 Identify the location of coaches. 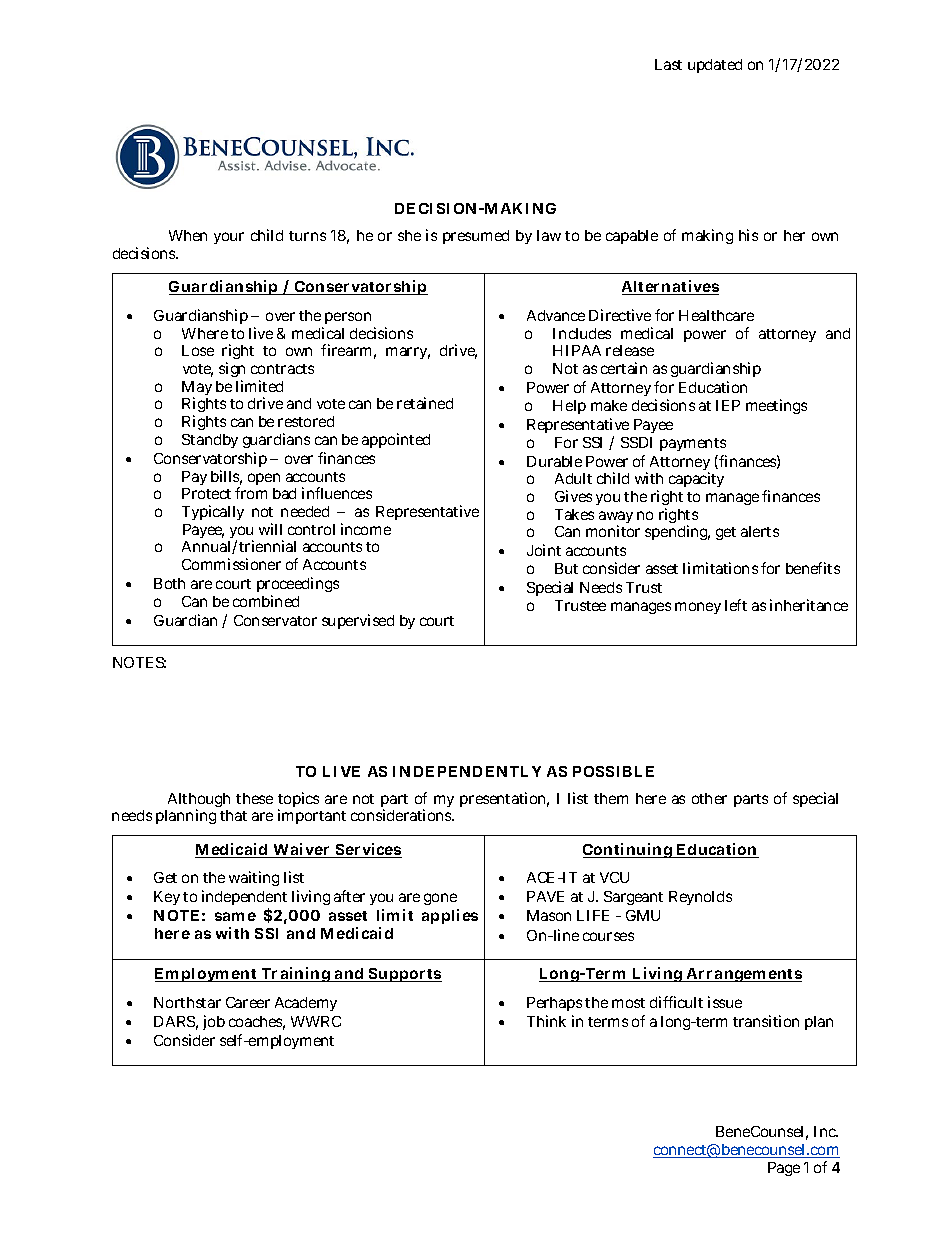
(257, 1023).
